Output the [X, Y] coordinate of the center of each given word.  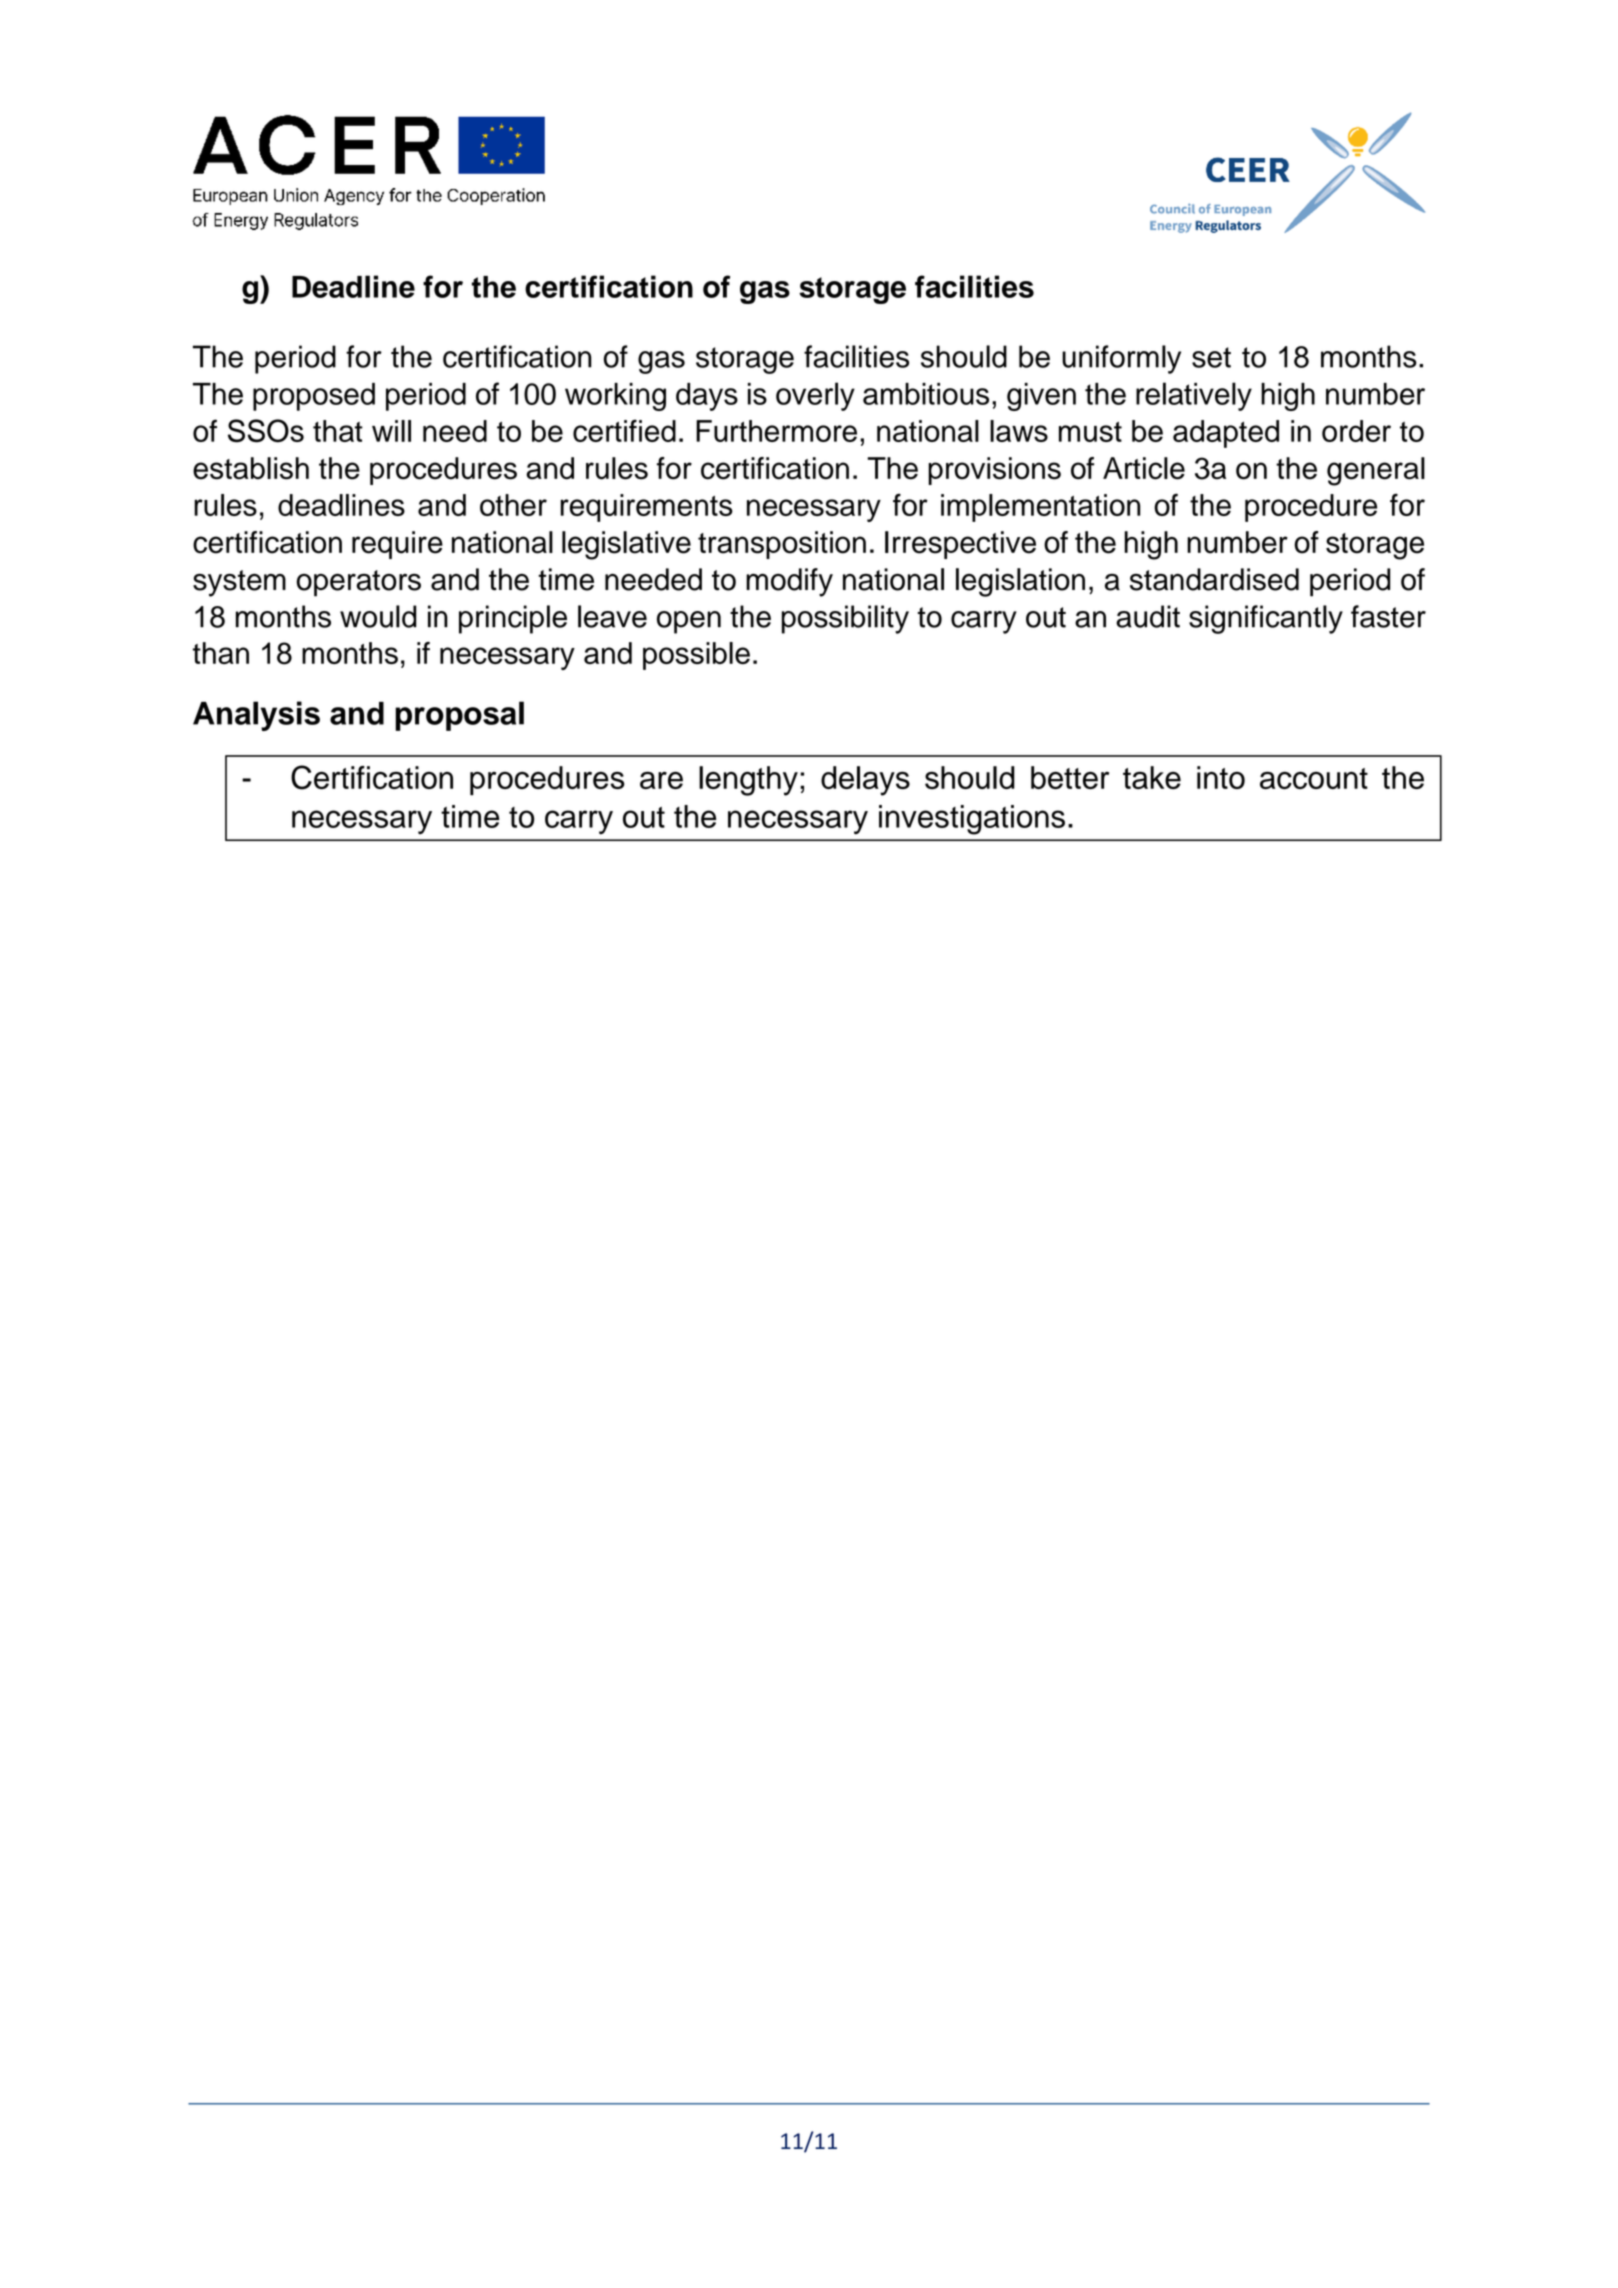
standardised [1214, 579]
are [661, 780]
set [1211, 357]
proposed [314, 397]
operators [359, 583]
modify [789, 582]
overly [815, 396]
